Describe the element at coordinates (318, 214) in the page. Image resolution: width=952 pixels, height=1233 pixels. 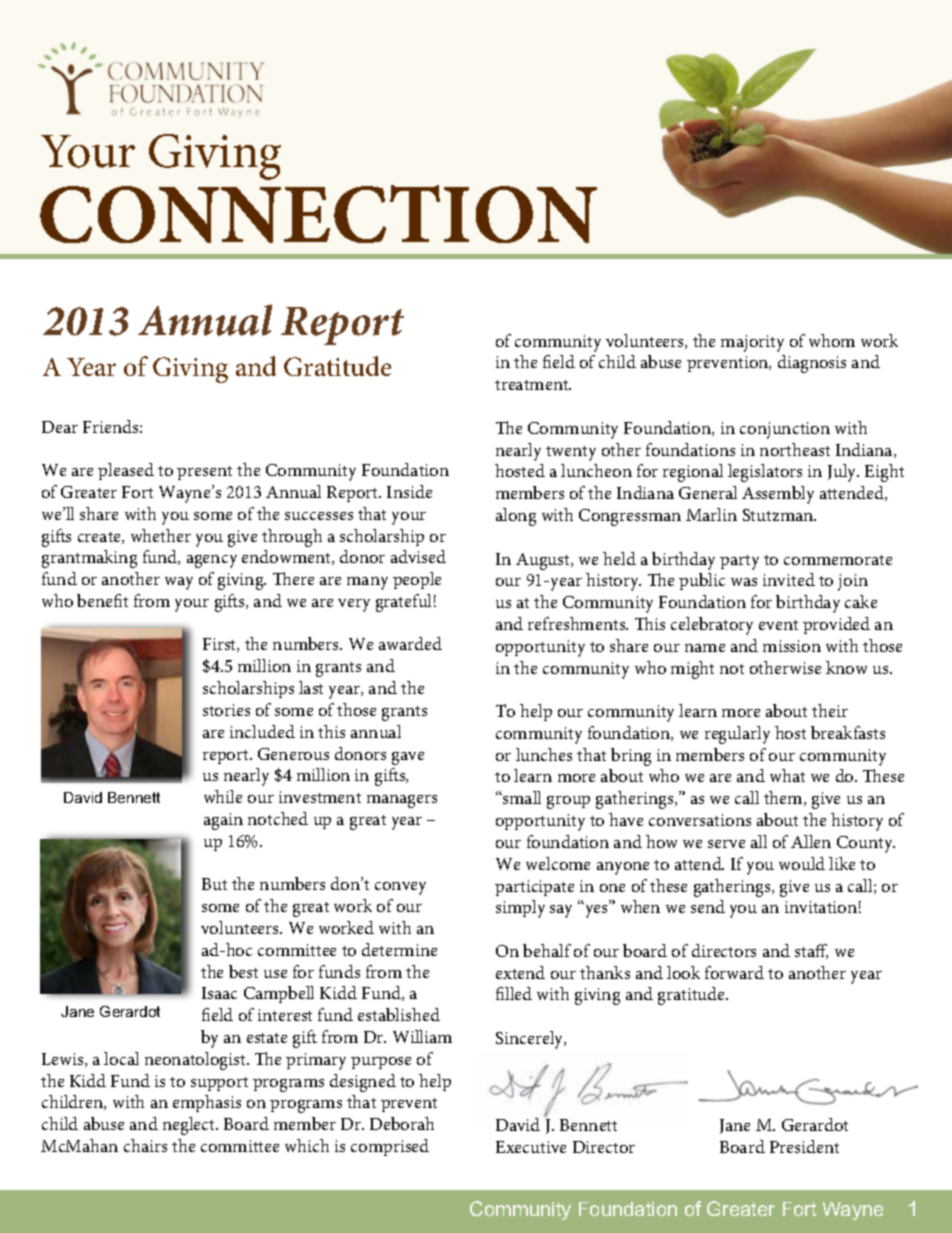
I see `CONNECTION` at that location.
